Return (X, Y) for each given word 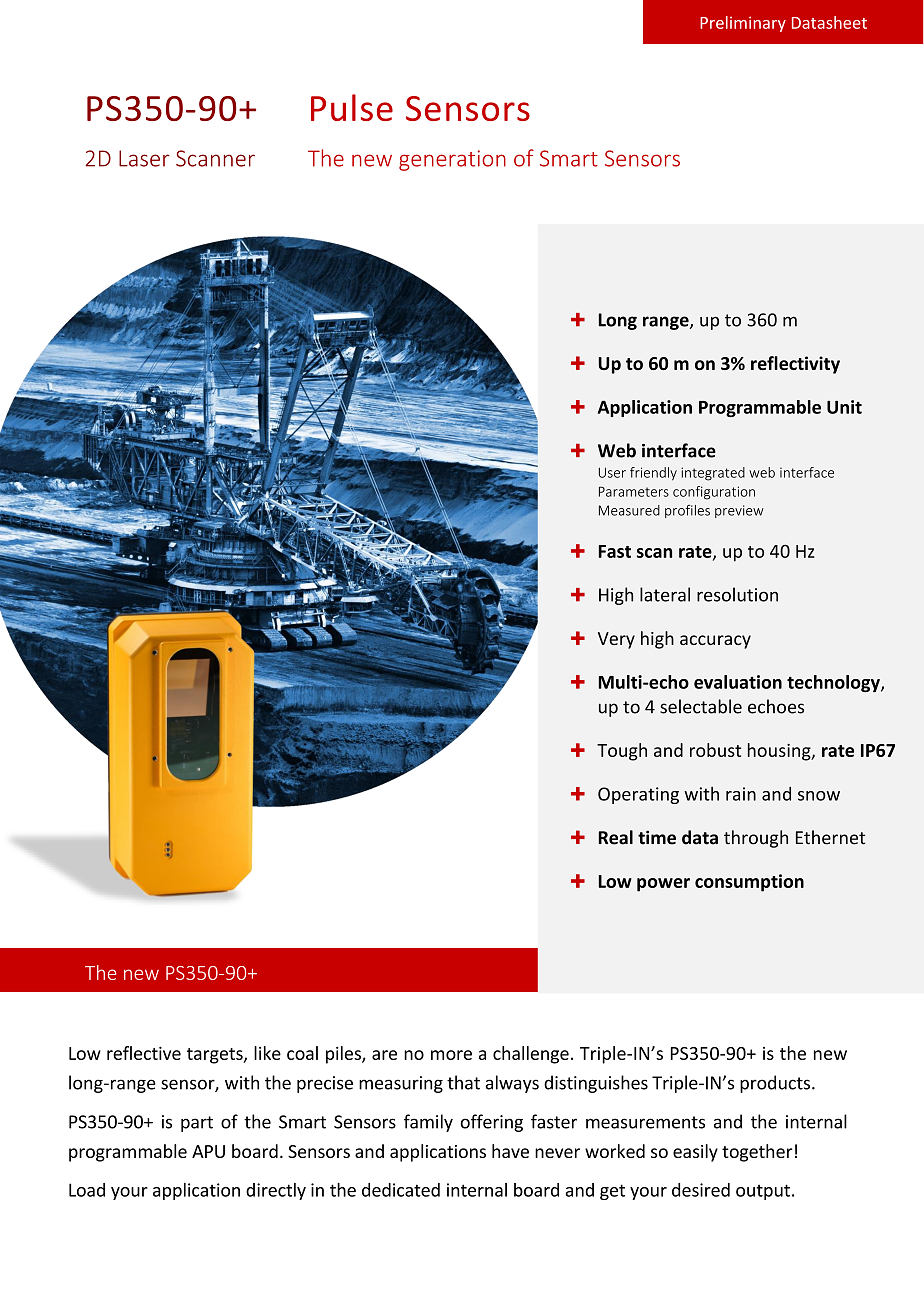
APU (208, 1151)
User (612, 472)
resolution (737, 594)
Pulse (352, 107)
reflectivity (795, 365)
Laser (144, 158)
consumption (749, 883)
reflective (144, 1053)
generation (452, 160)
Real (616, 837)
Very (616, 640)
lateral (665, 594)
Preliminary (743, 24)
